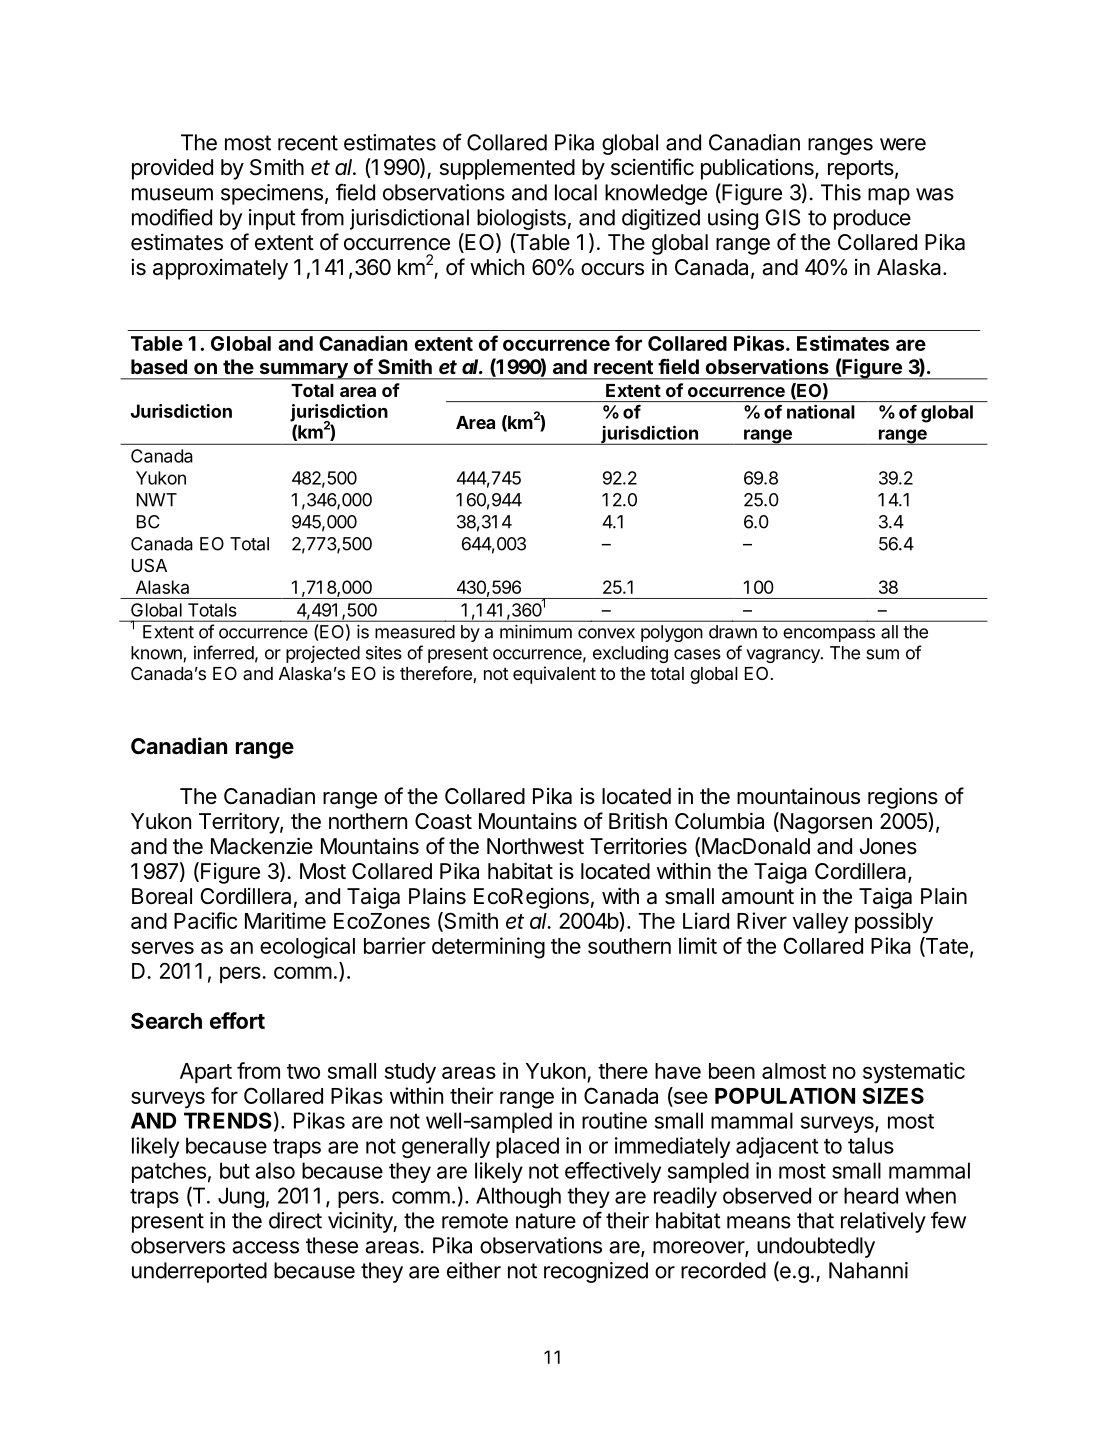 The width and height of the image is (1108, 1433). What do you see at coordinates (888, 846) in the image?
I see `Jones` at bounding box center [888, 846].
